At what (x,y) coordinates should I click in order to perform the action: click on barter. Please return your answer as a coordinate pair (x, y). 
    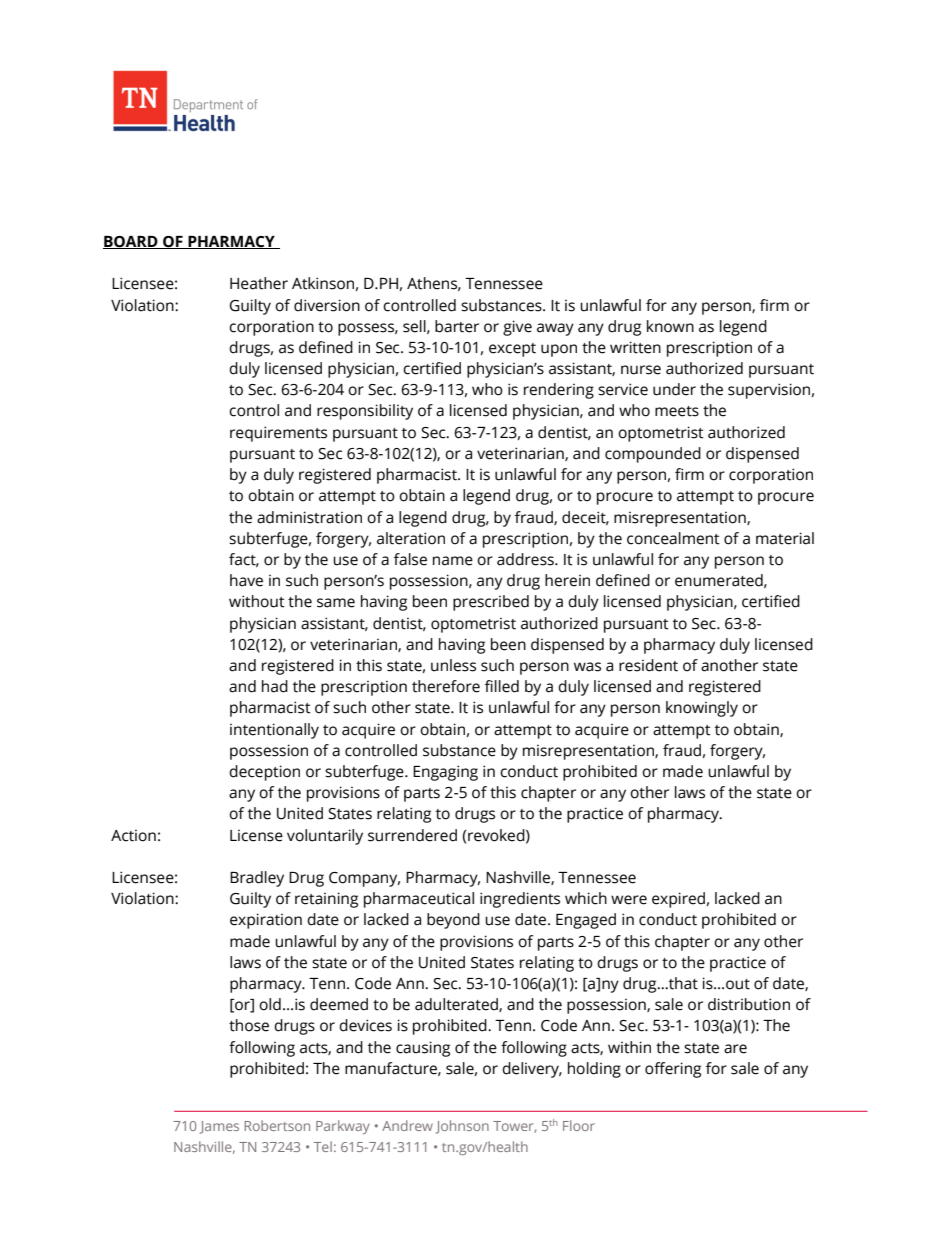
    Looking at the image, I should click on (457, 326).
